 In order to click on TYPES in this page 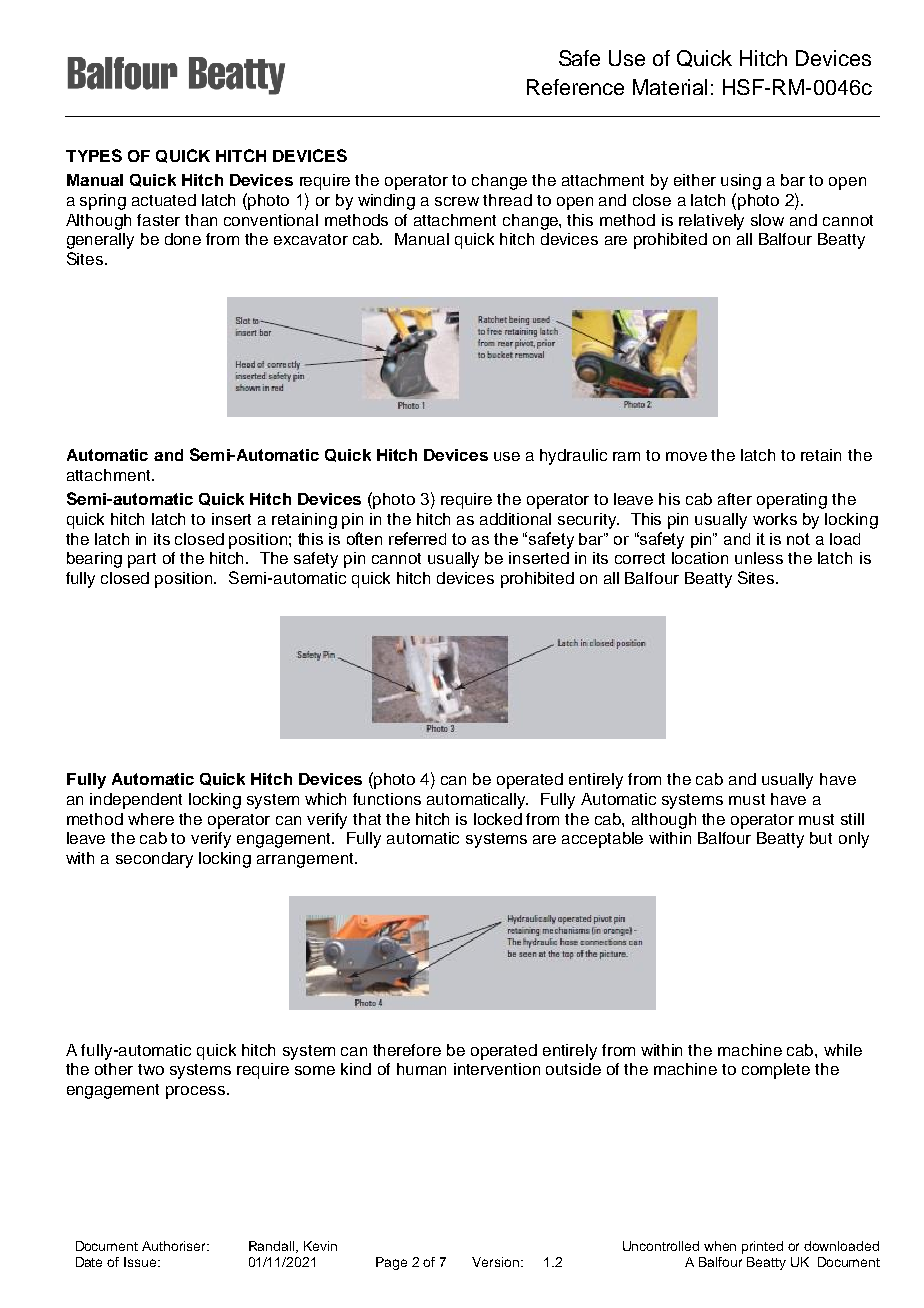, I will do `click(94, 155)`.
